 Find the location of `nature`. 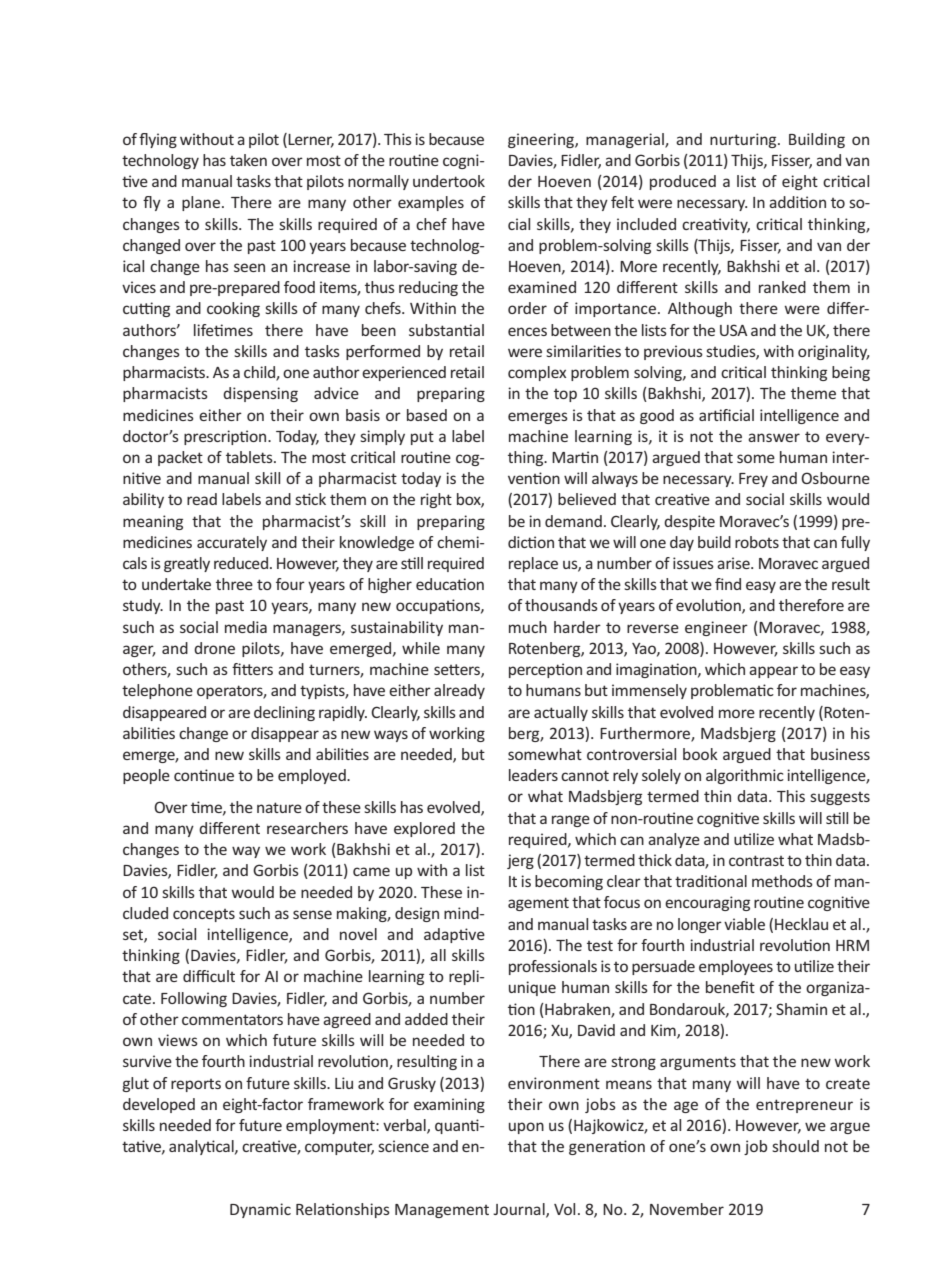

nature is located at coordinates (279, 807).
